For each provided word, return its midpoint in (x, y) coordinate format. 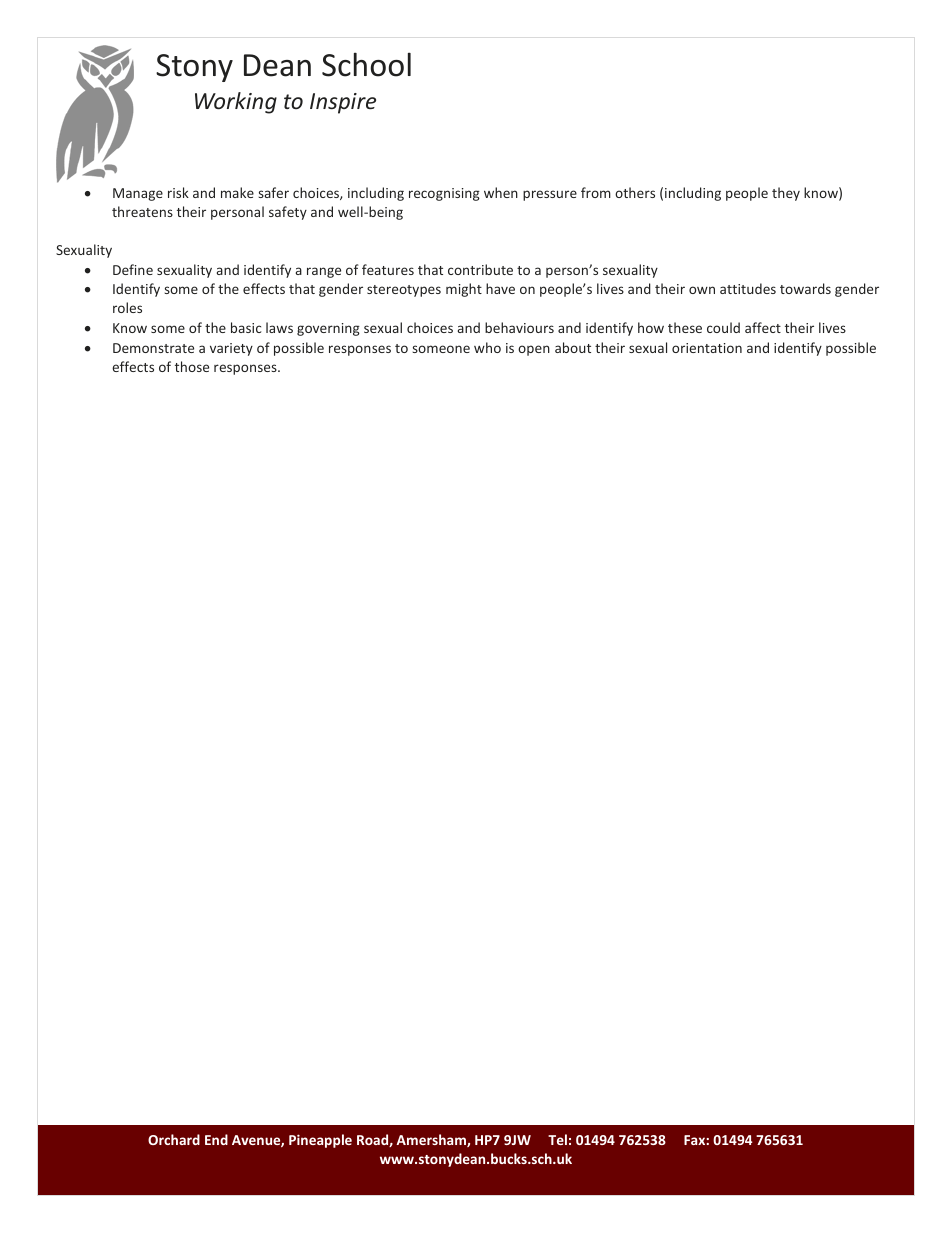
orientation (707, 348)
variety (231, 349)
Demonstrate (153, 348)
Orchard (174, 1139)
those (192, 366)
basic (246, 327)
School (366, 64)
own (702, 290)
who (487, 347)
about (573, 347)
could (723, 327)
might (464, 290)
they (786, 194)
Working (236, 103)
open (534, 350)
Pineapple (320, 1141)
